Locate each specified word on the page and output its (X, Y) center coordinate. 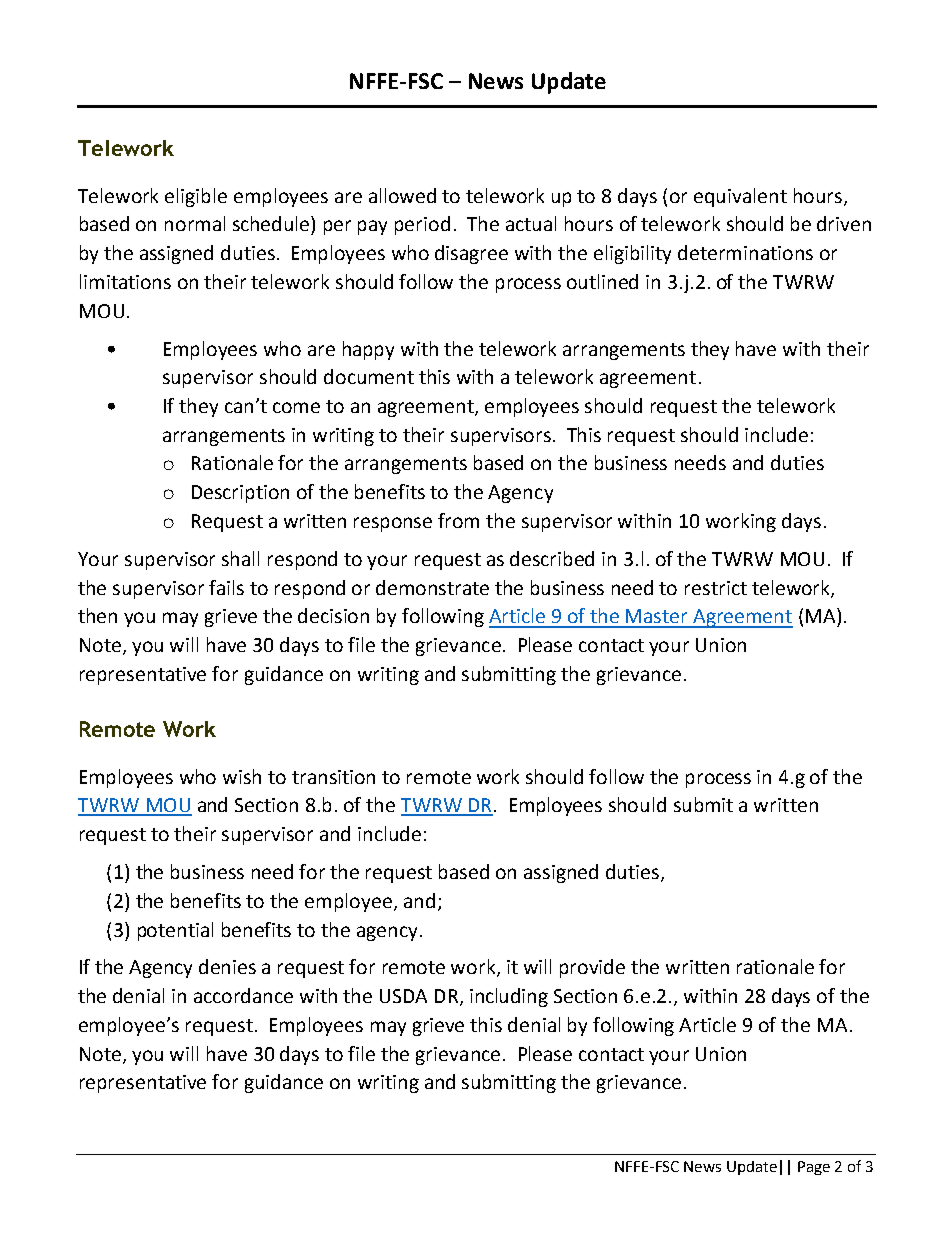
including (509, 997)
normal (195, 223)
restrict (716, 588)
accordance (243, 995)
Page (814, 1168)
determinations (745, 252)
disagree (471, 254)
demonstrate (432, 587)
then (97, 615)
